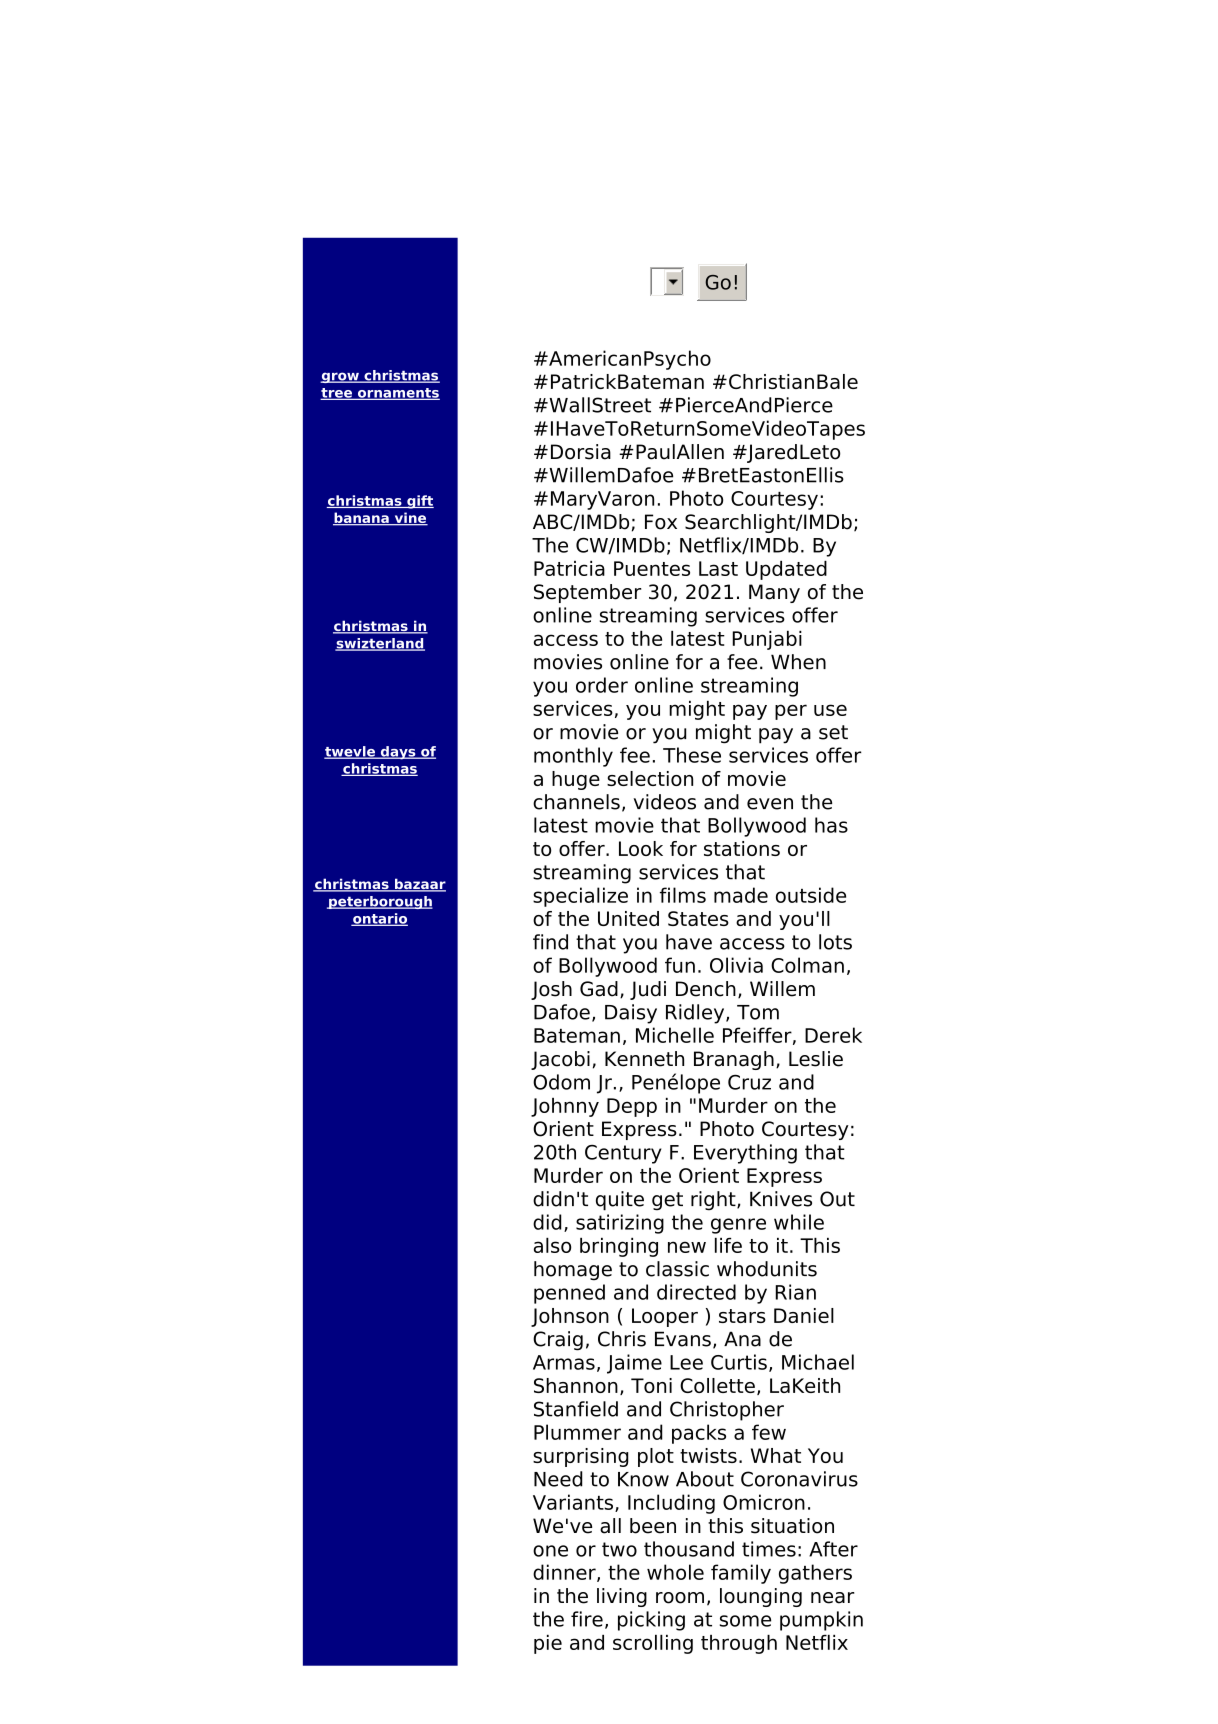 The width and height of the screenshot is (1218, 1724). Describe the element at coordinates (576, 1385) in the screenshot. I see `Shannon` at that location.
